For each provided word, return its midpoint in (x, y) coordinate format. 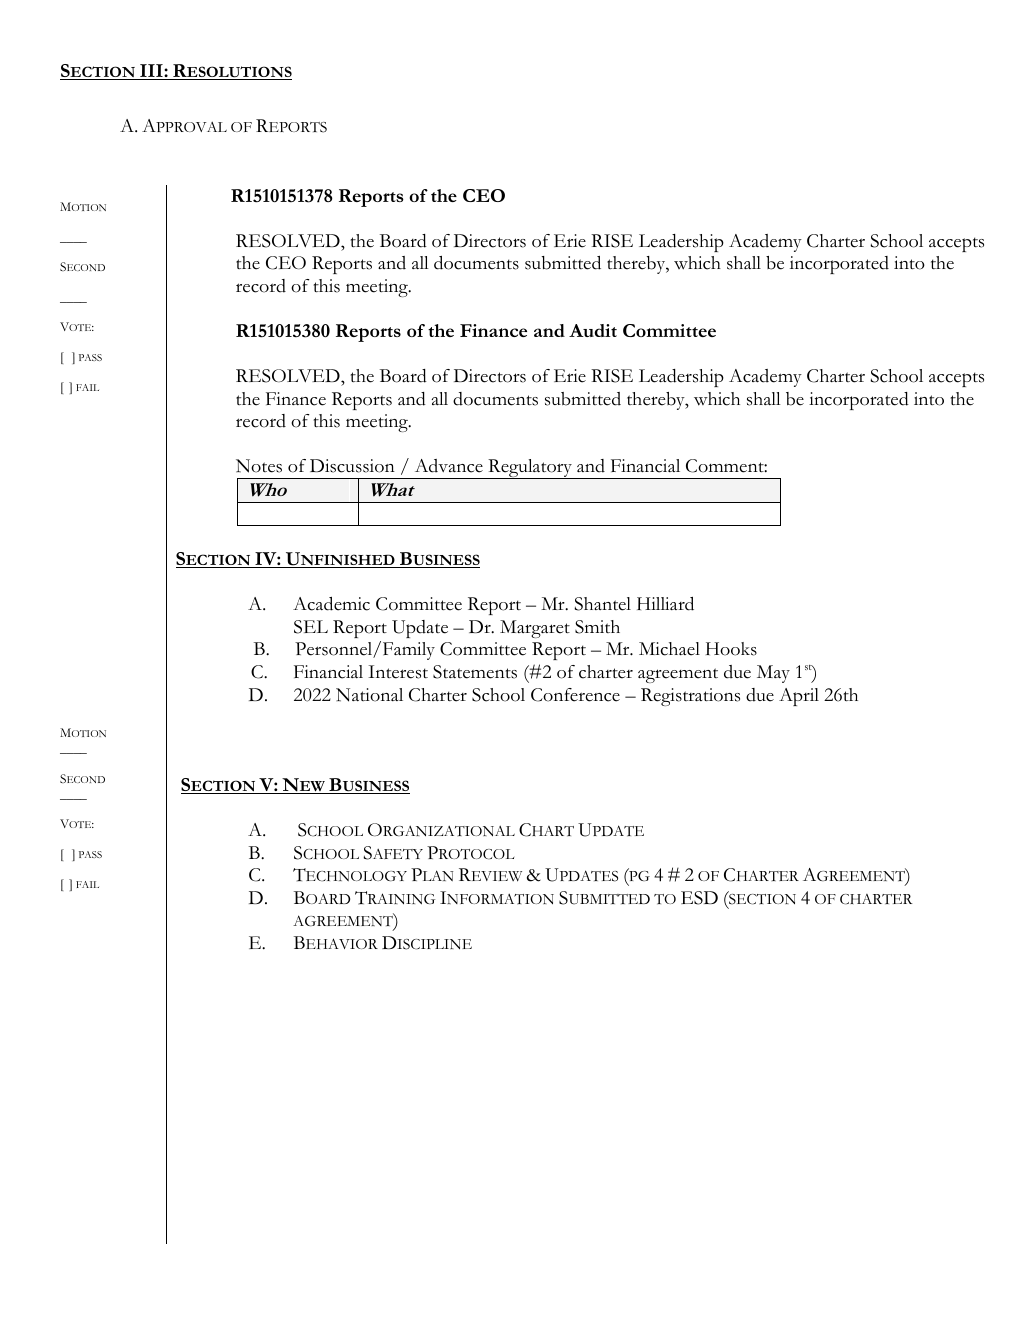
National (369, 695)
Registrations (690, 697)
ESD (699, 898)
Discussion (352, 466)
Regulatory (530, 469)
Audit (593, 330)
